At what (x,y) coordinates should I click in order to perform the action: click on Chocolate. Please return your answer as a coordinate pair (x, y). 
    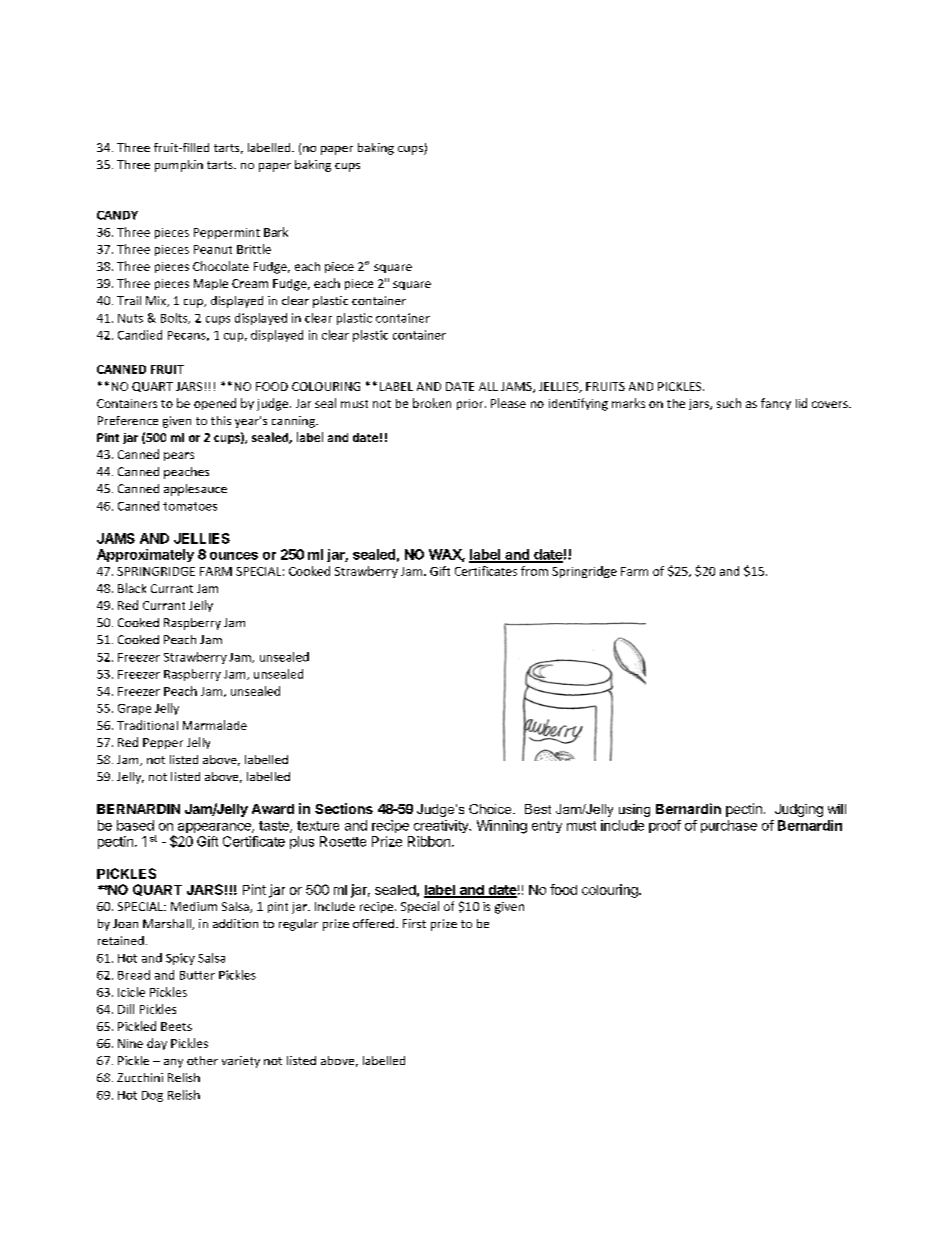
    Looking at the image, I should click on (221, 266).
